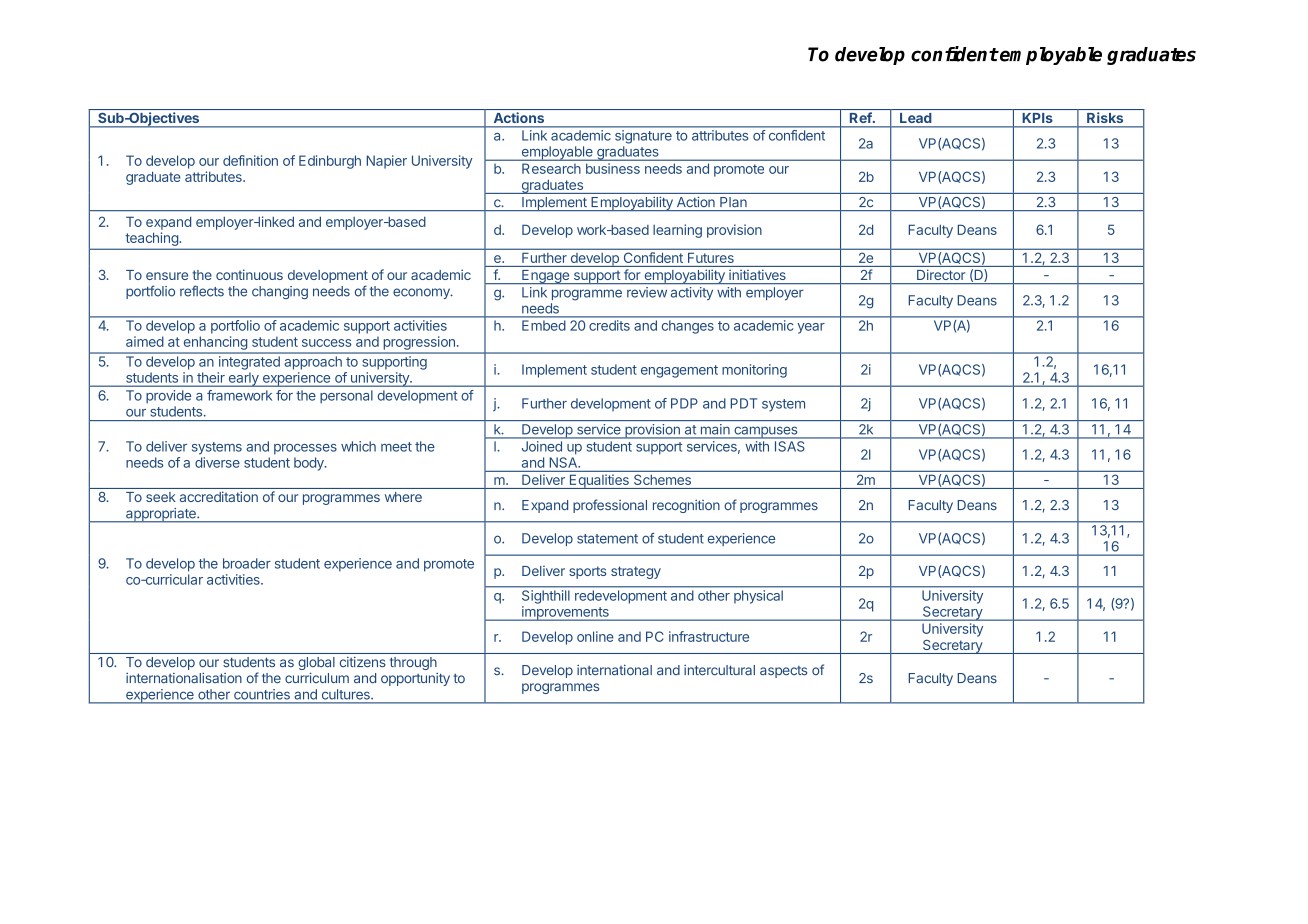 This image has height=924, width=1308. I want to click on learning, so click(677, 231).
